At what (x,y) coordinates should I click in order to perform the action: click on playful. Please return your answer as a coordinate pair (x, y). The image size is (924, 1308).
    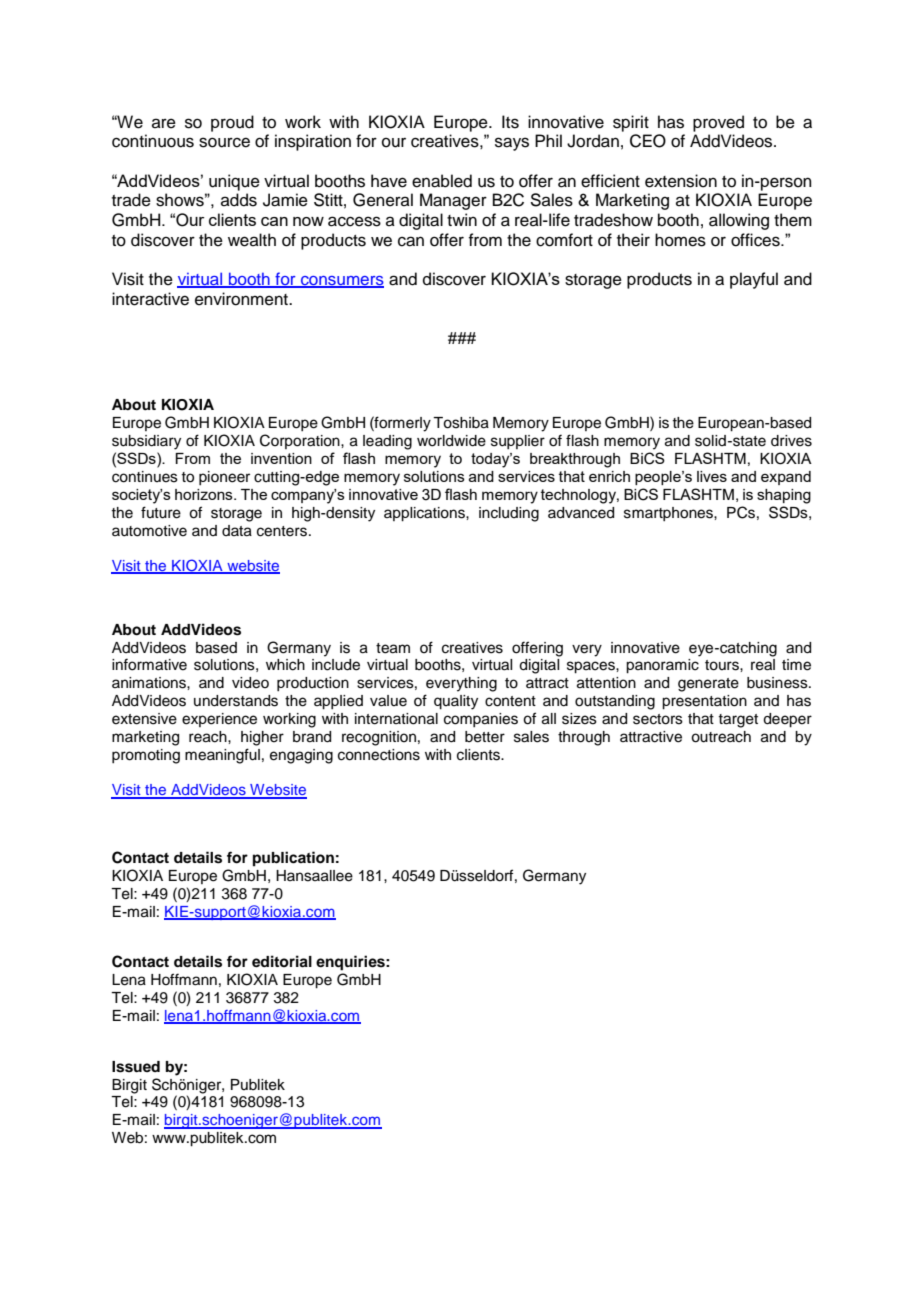
    Looking at the image, I should click on (754, 280).
